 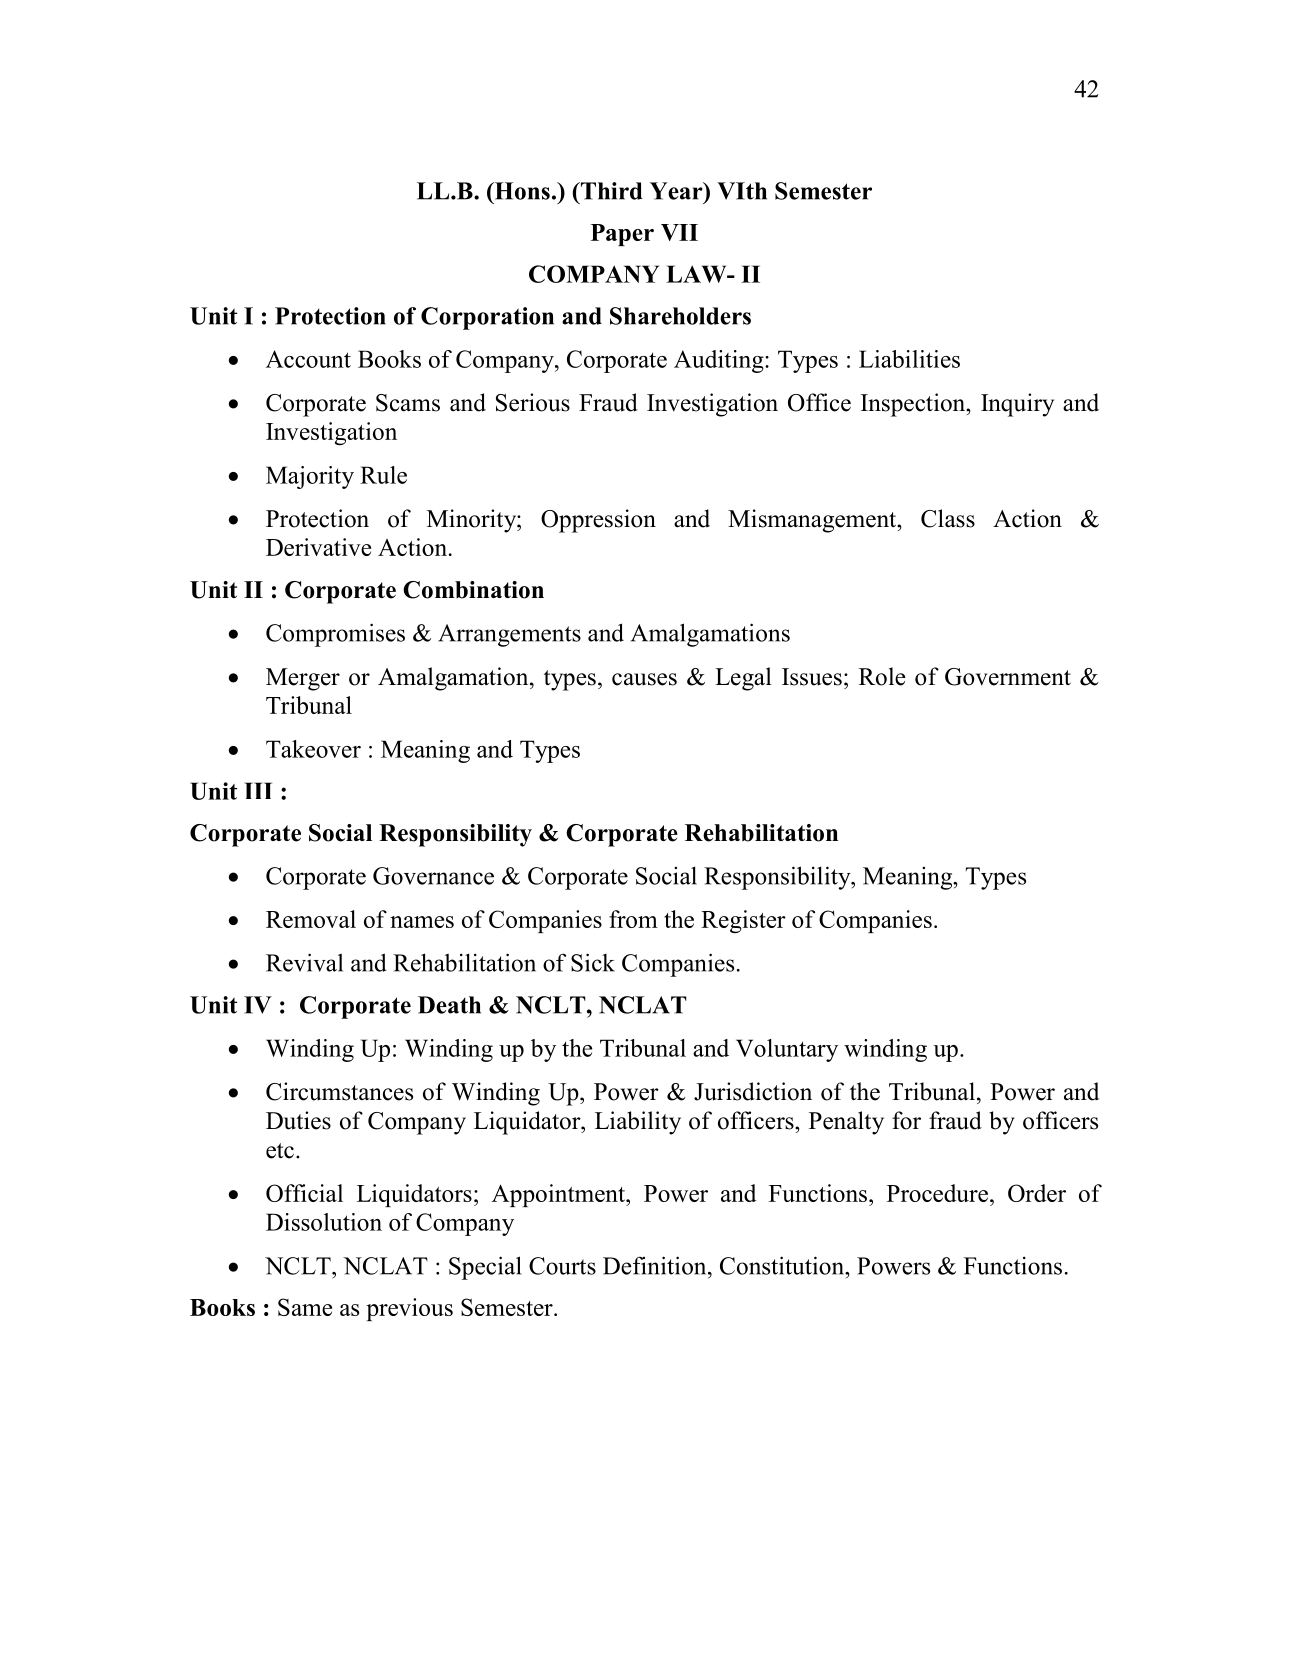 What do you see at coordinates (622, 235) in the screenshot?
I see `Paper` at bounding box center [622, 235].
